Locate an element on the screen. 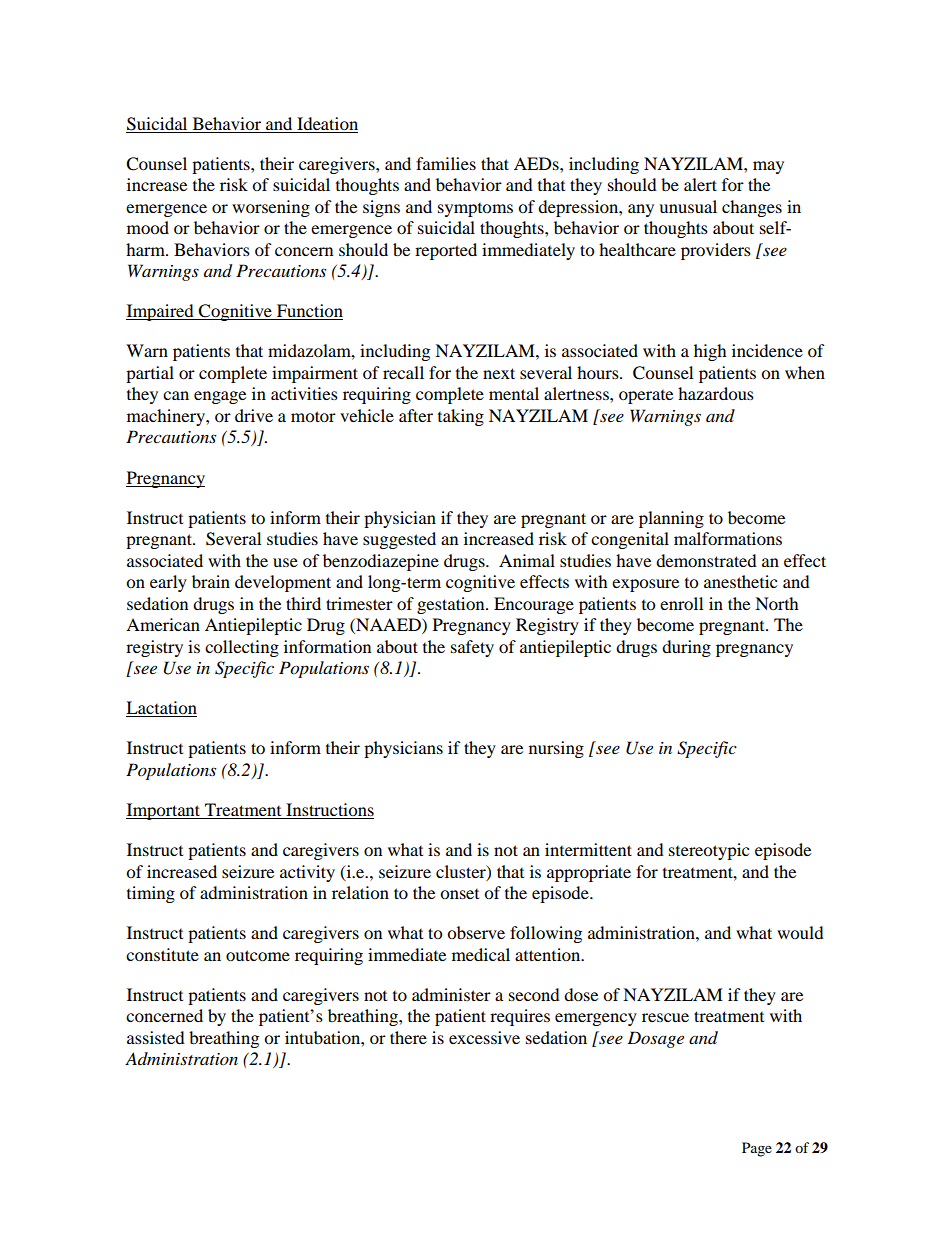 The width and height of the screenshot is (952, 1233). assisted is located at coordinates (156, 1037).
